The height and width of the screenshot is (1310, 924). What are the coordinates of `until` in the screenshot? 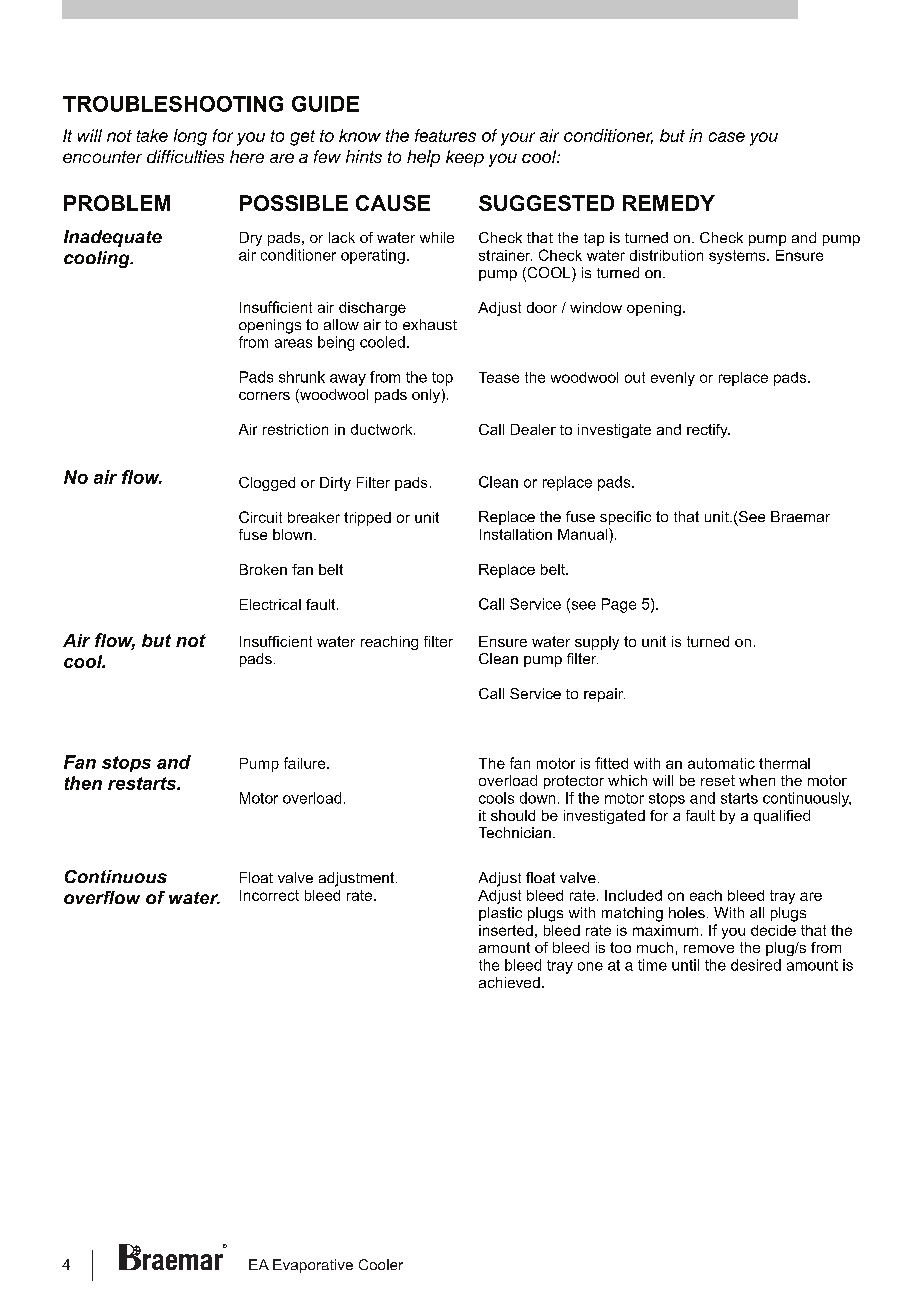 It's located at (685, 965).
